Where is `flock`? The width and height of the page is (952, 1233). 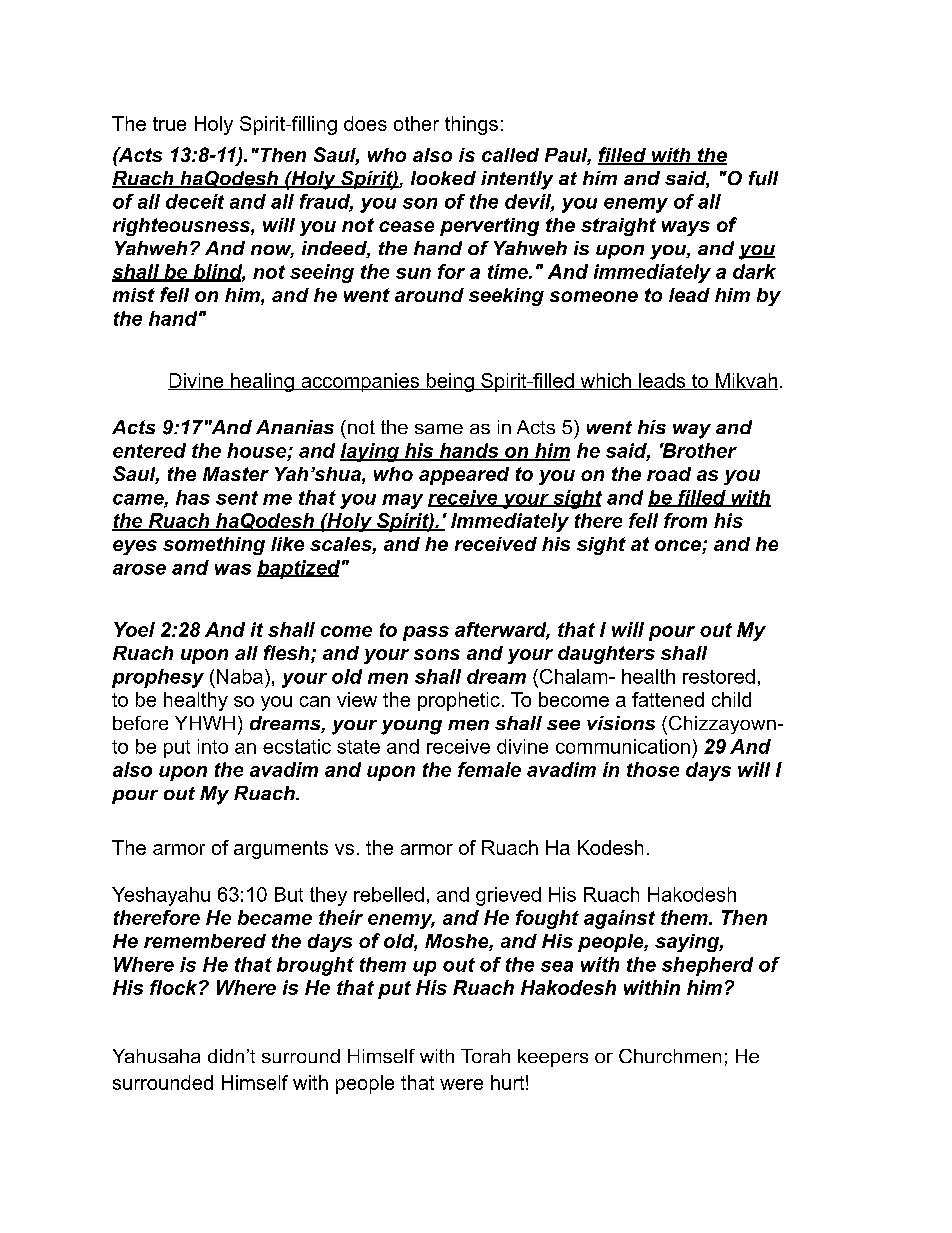 flock is located at coordinates (175, 987).
